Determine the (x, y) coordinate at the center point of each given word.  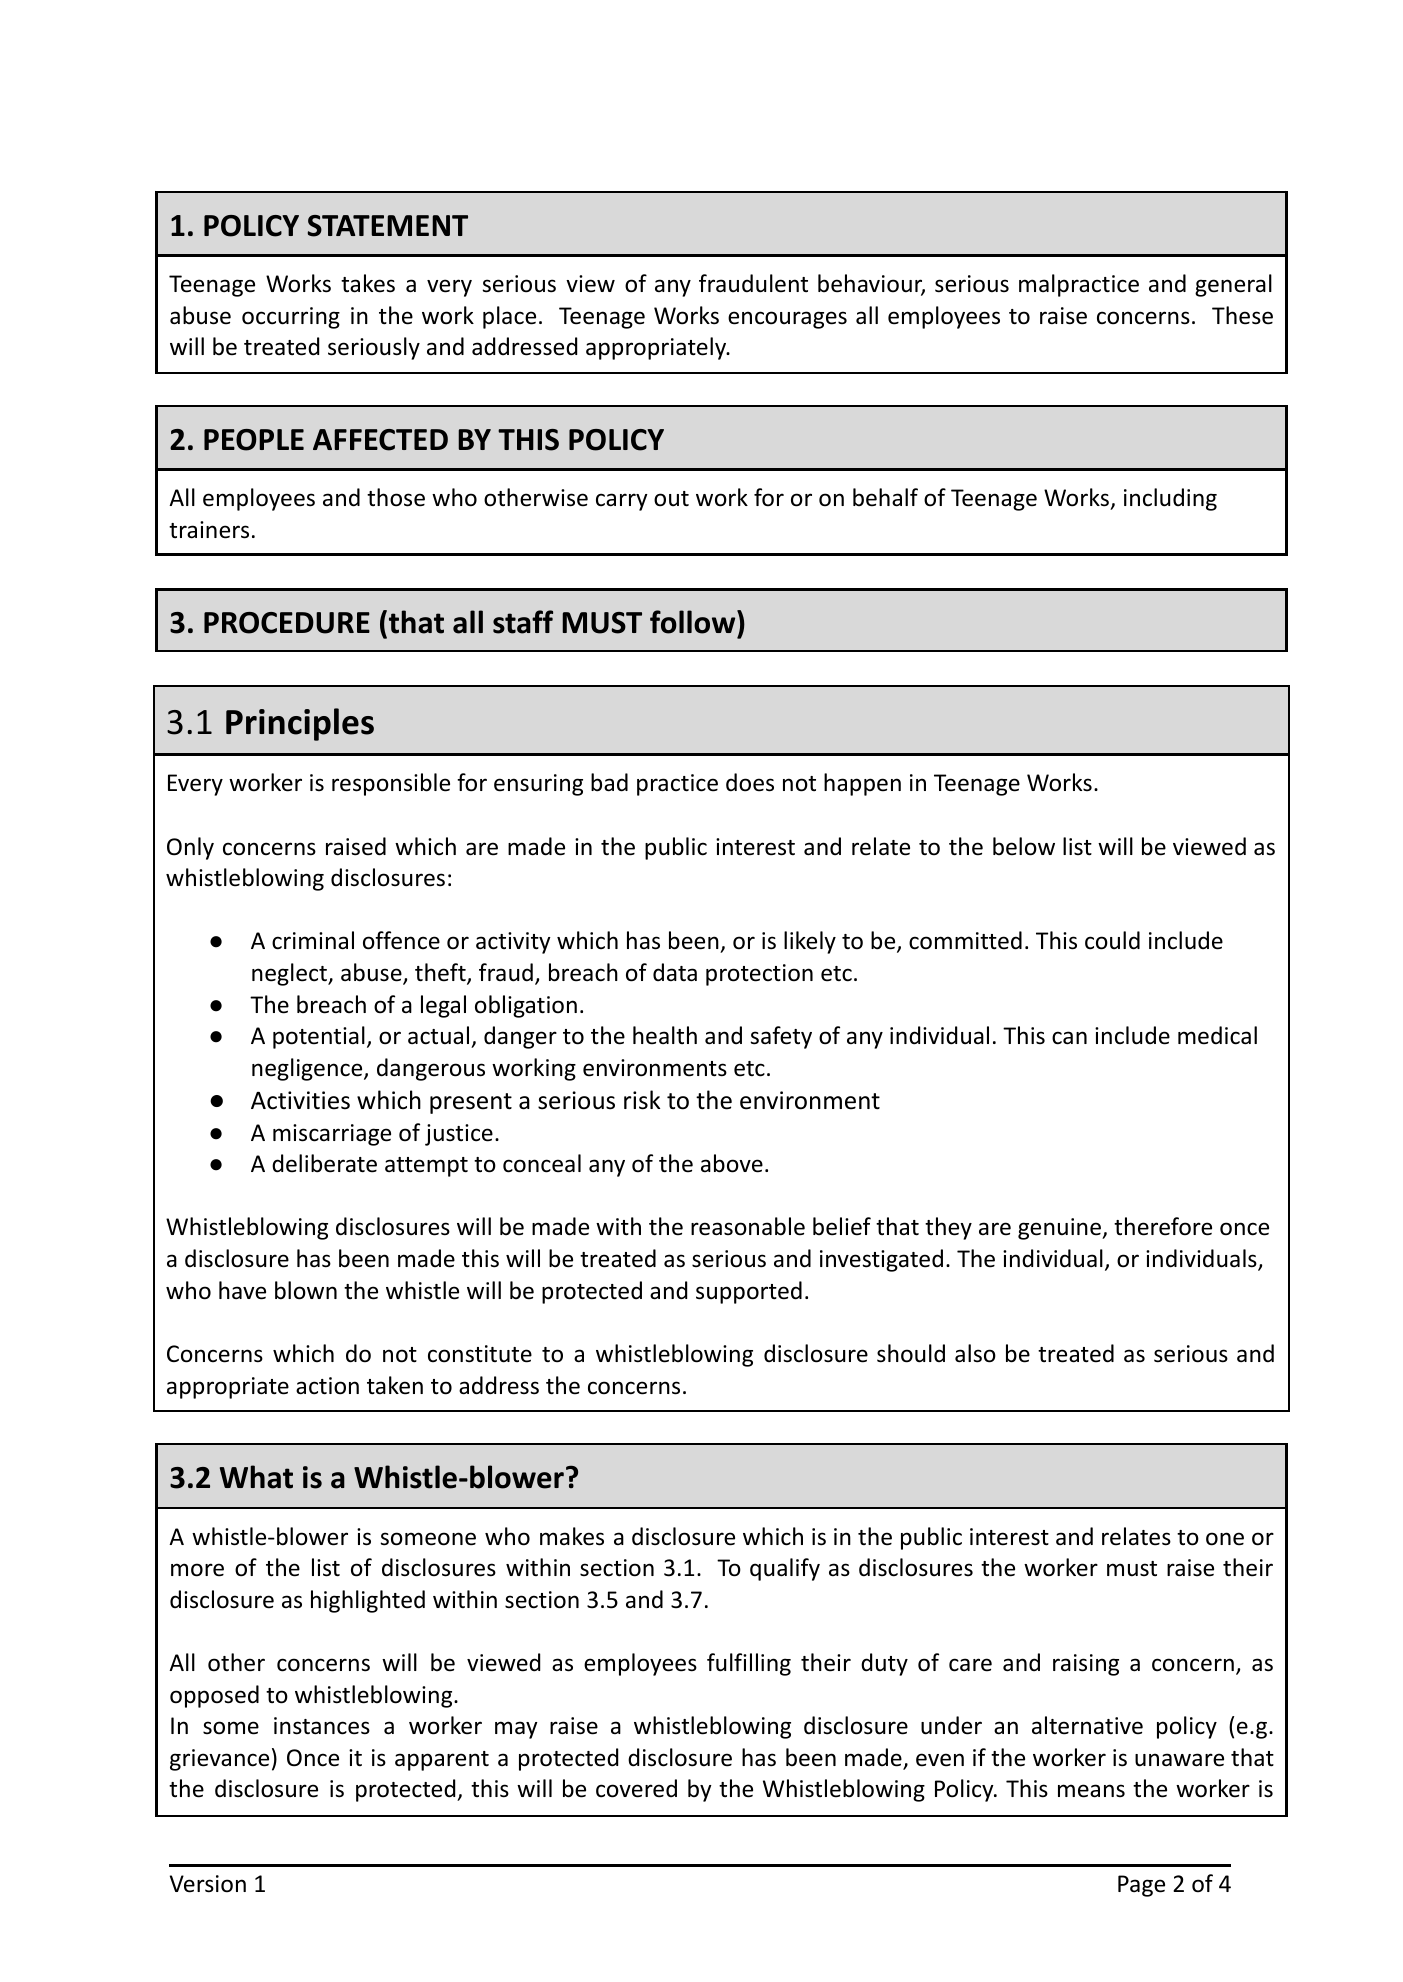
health (665, 1035)
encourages (787, 320)
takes (368, 283)
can (1069, 1038)
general (1233, 285)
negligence (308, 1069)
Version (208, 1884)
